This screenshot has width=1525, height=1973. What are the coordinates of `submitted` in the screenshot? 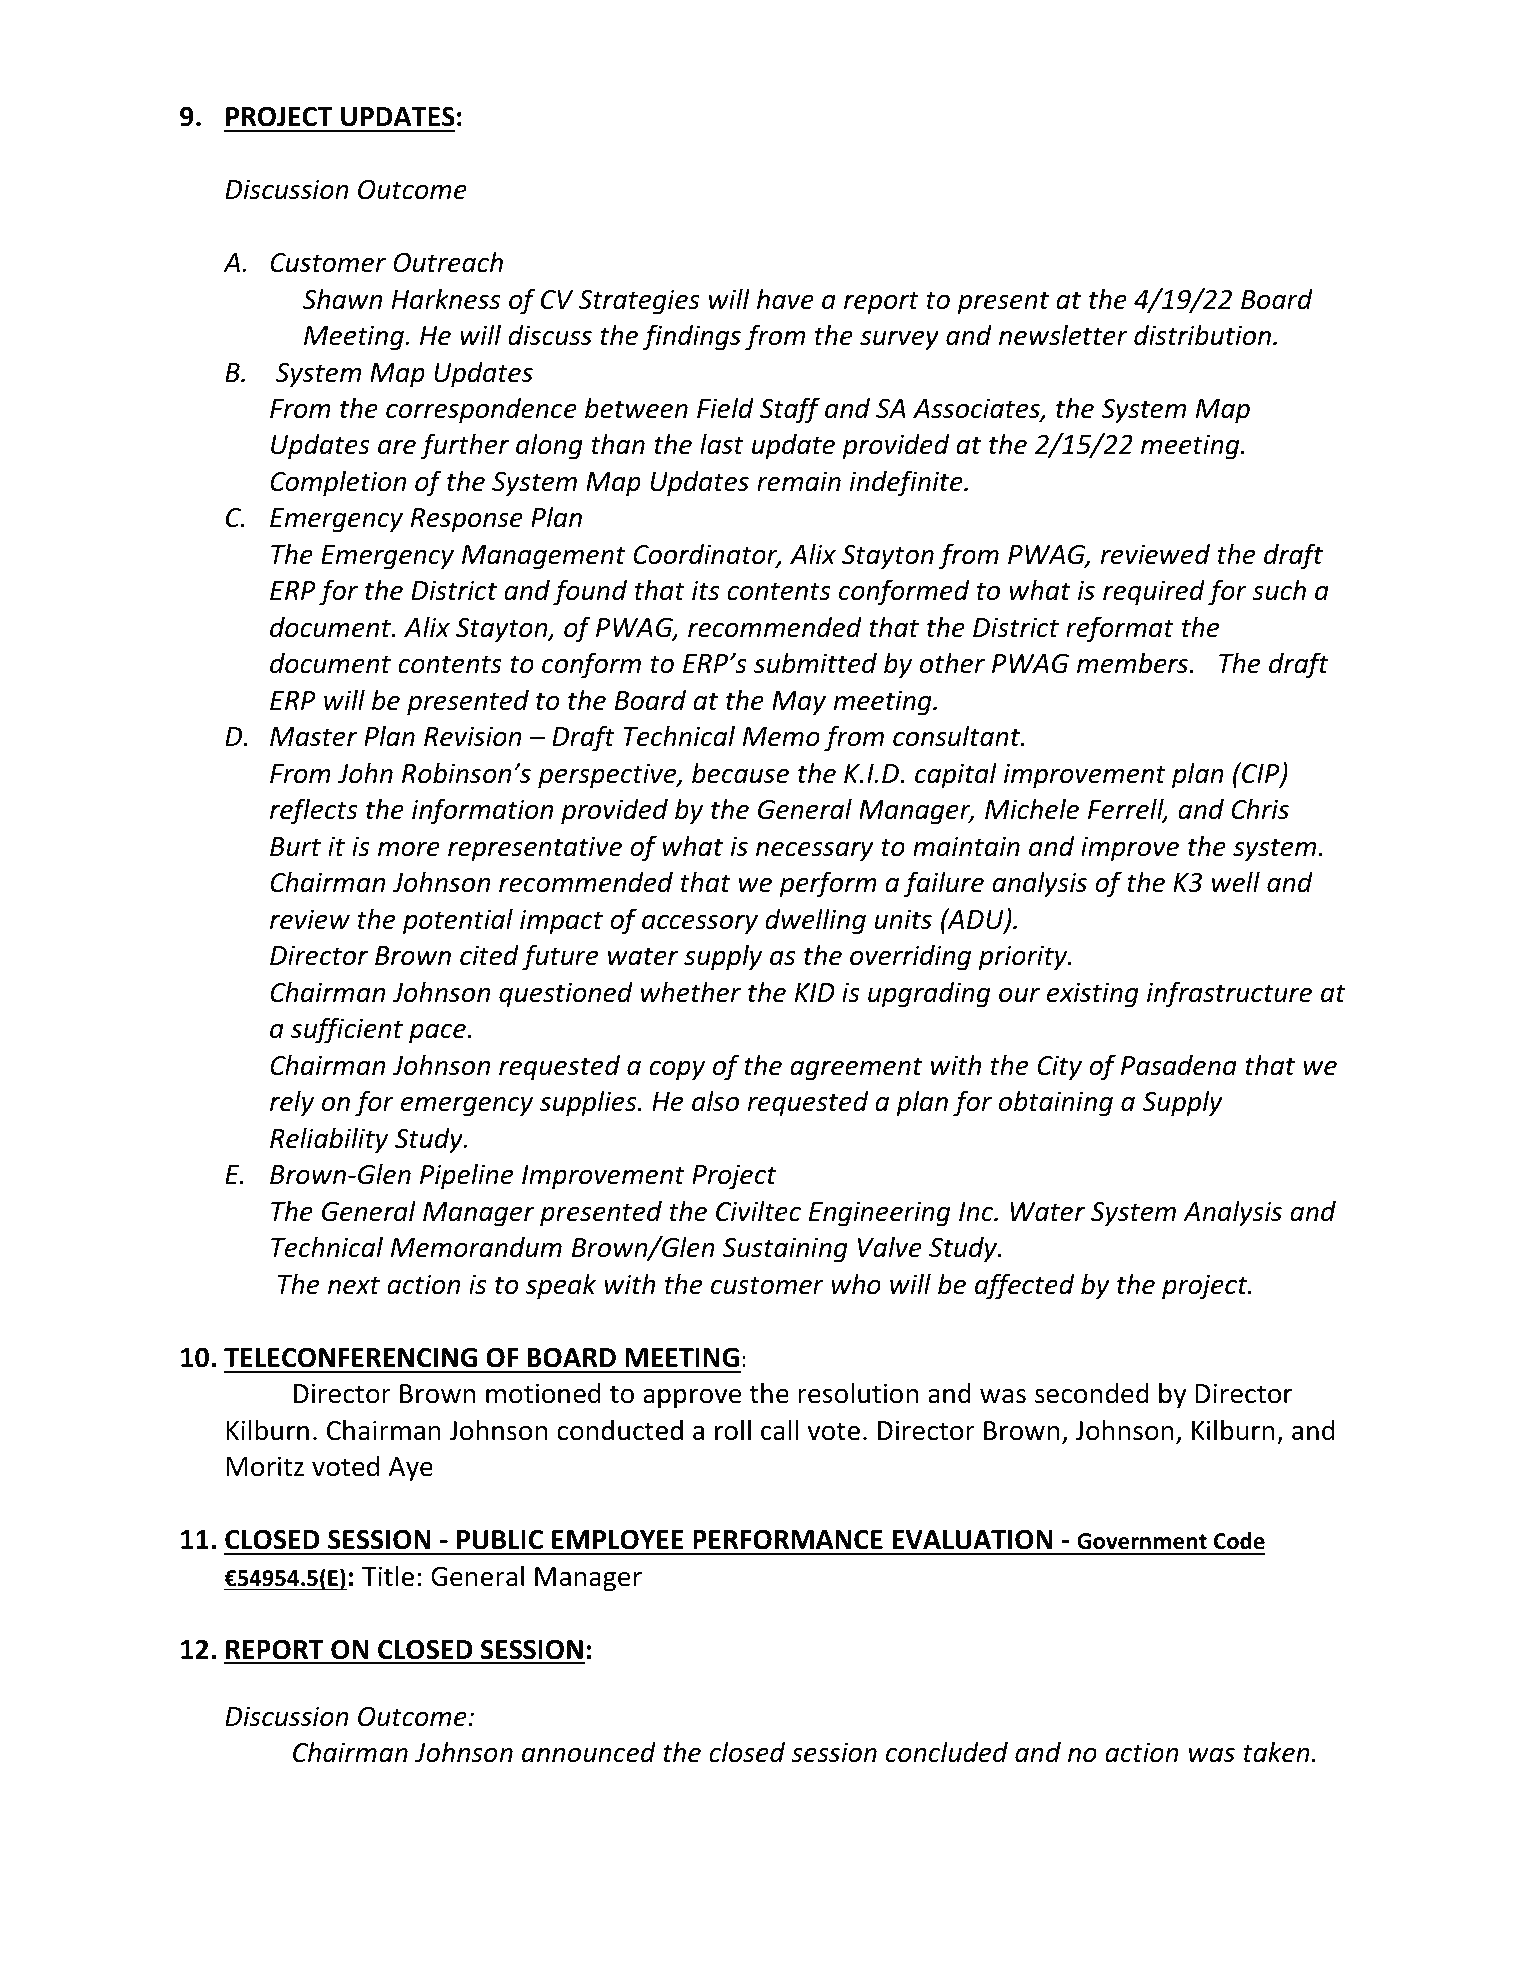 It's located at (815, 663).
